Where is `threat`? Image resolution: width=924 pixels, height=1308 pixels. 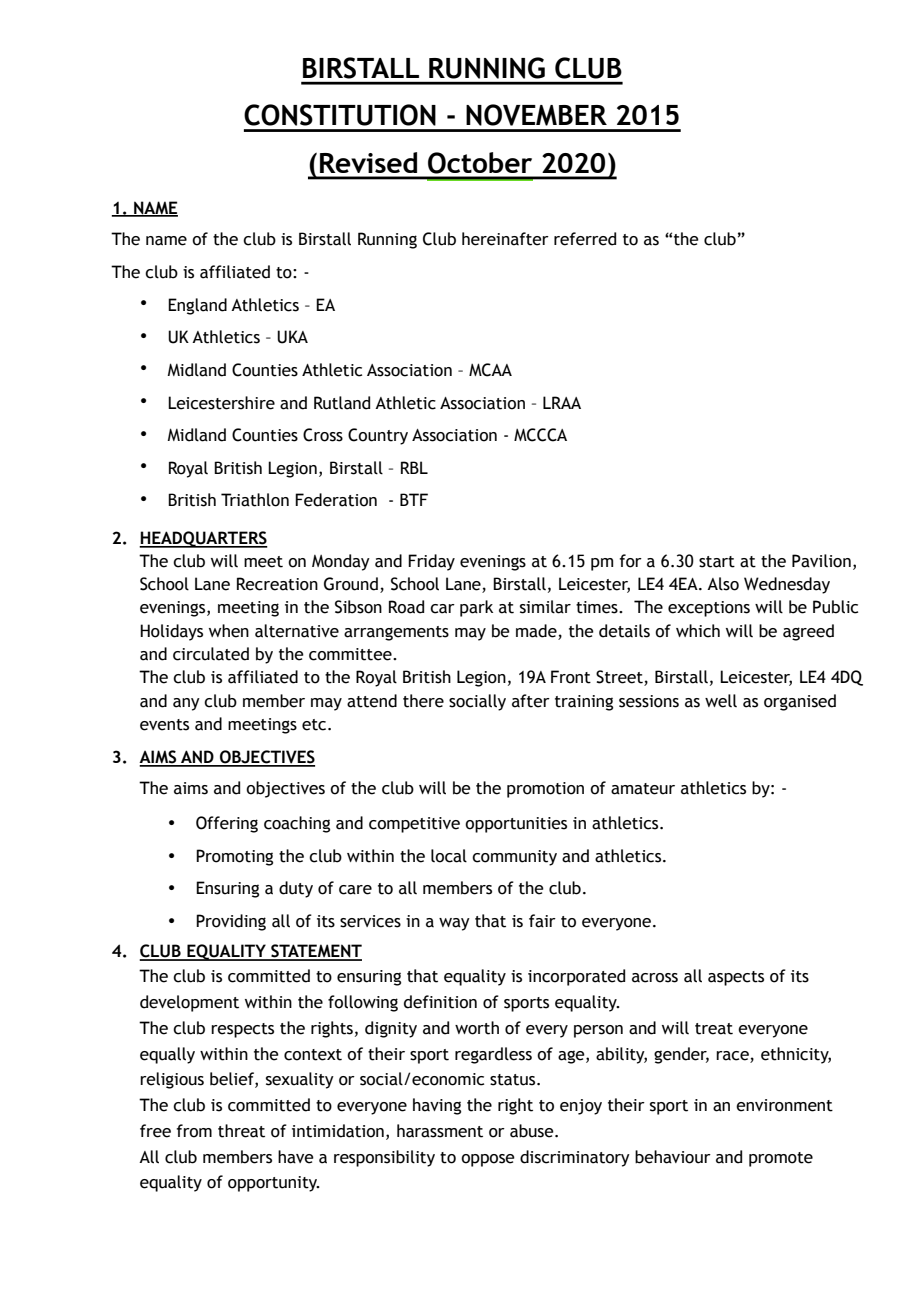
threat is located at coordinates (241, 1131).
